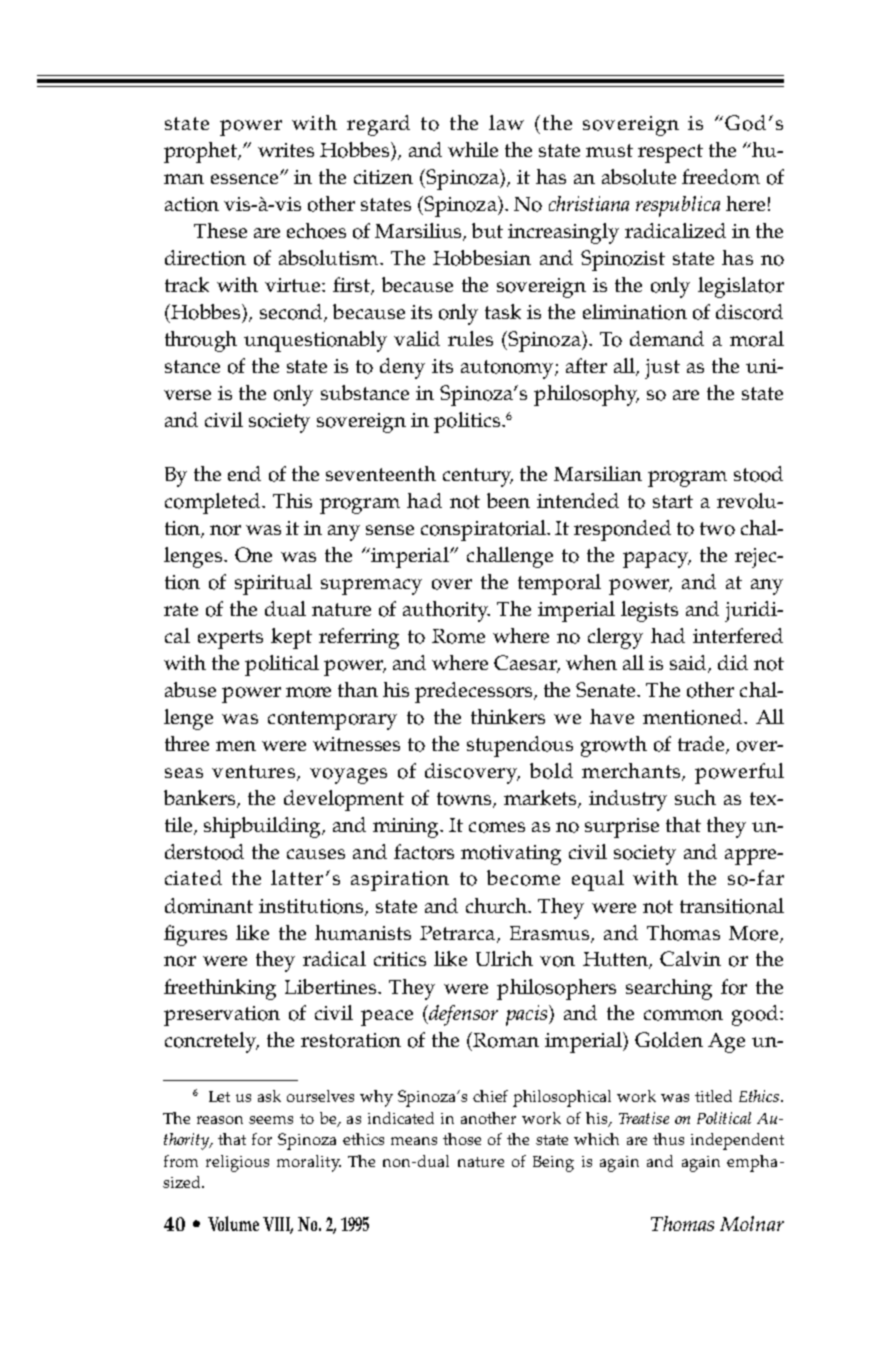 The width and height of the screenshot is (896, 1345). Describe the element at coordinates (670, 153) in the screenshot. I see `respect` at that location.
